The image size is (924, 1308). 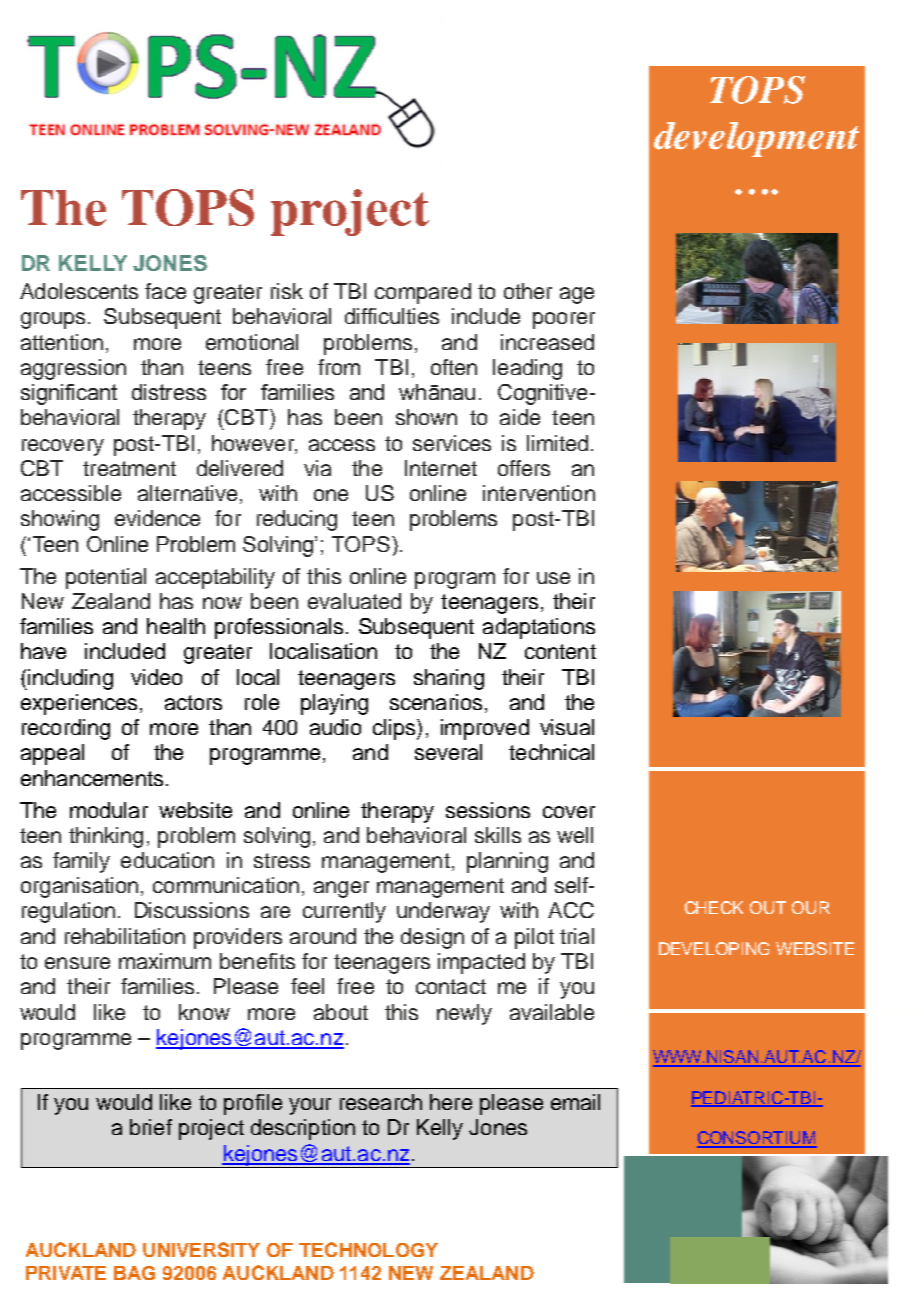 I want to click on email, so click(x=575, y=1102).
